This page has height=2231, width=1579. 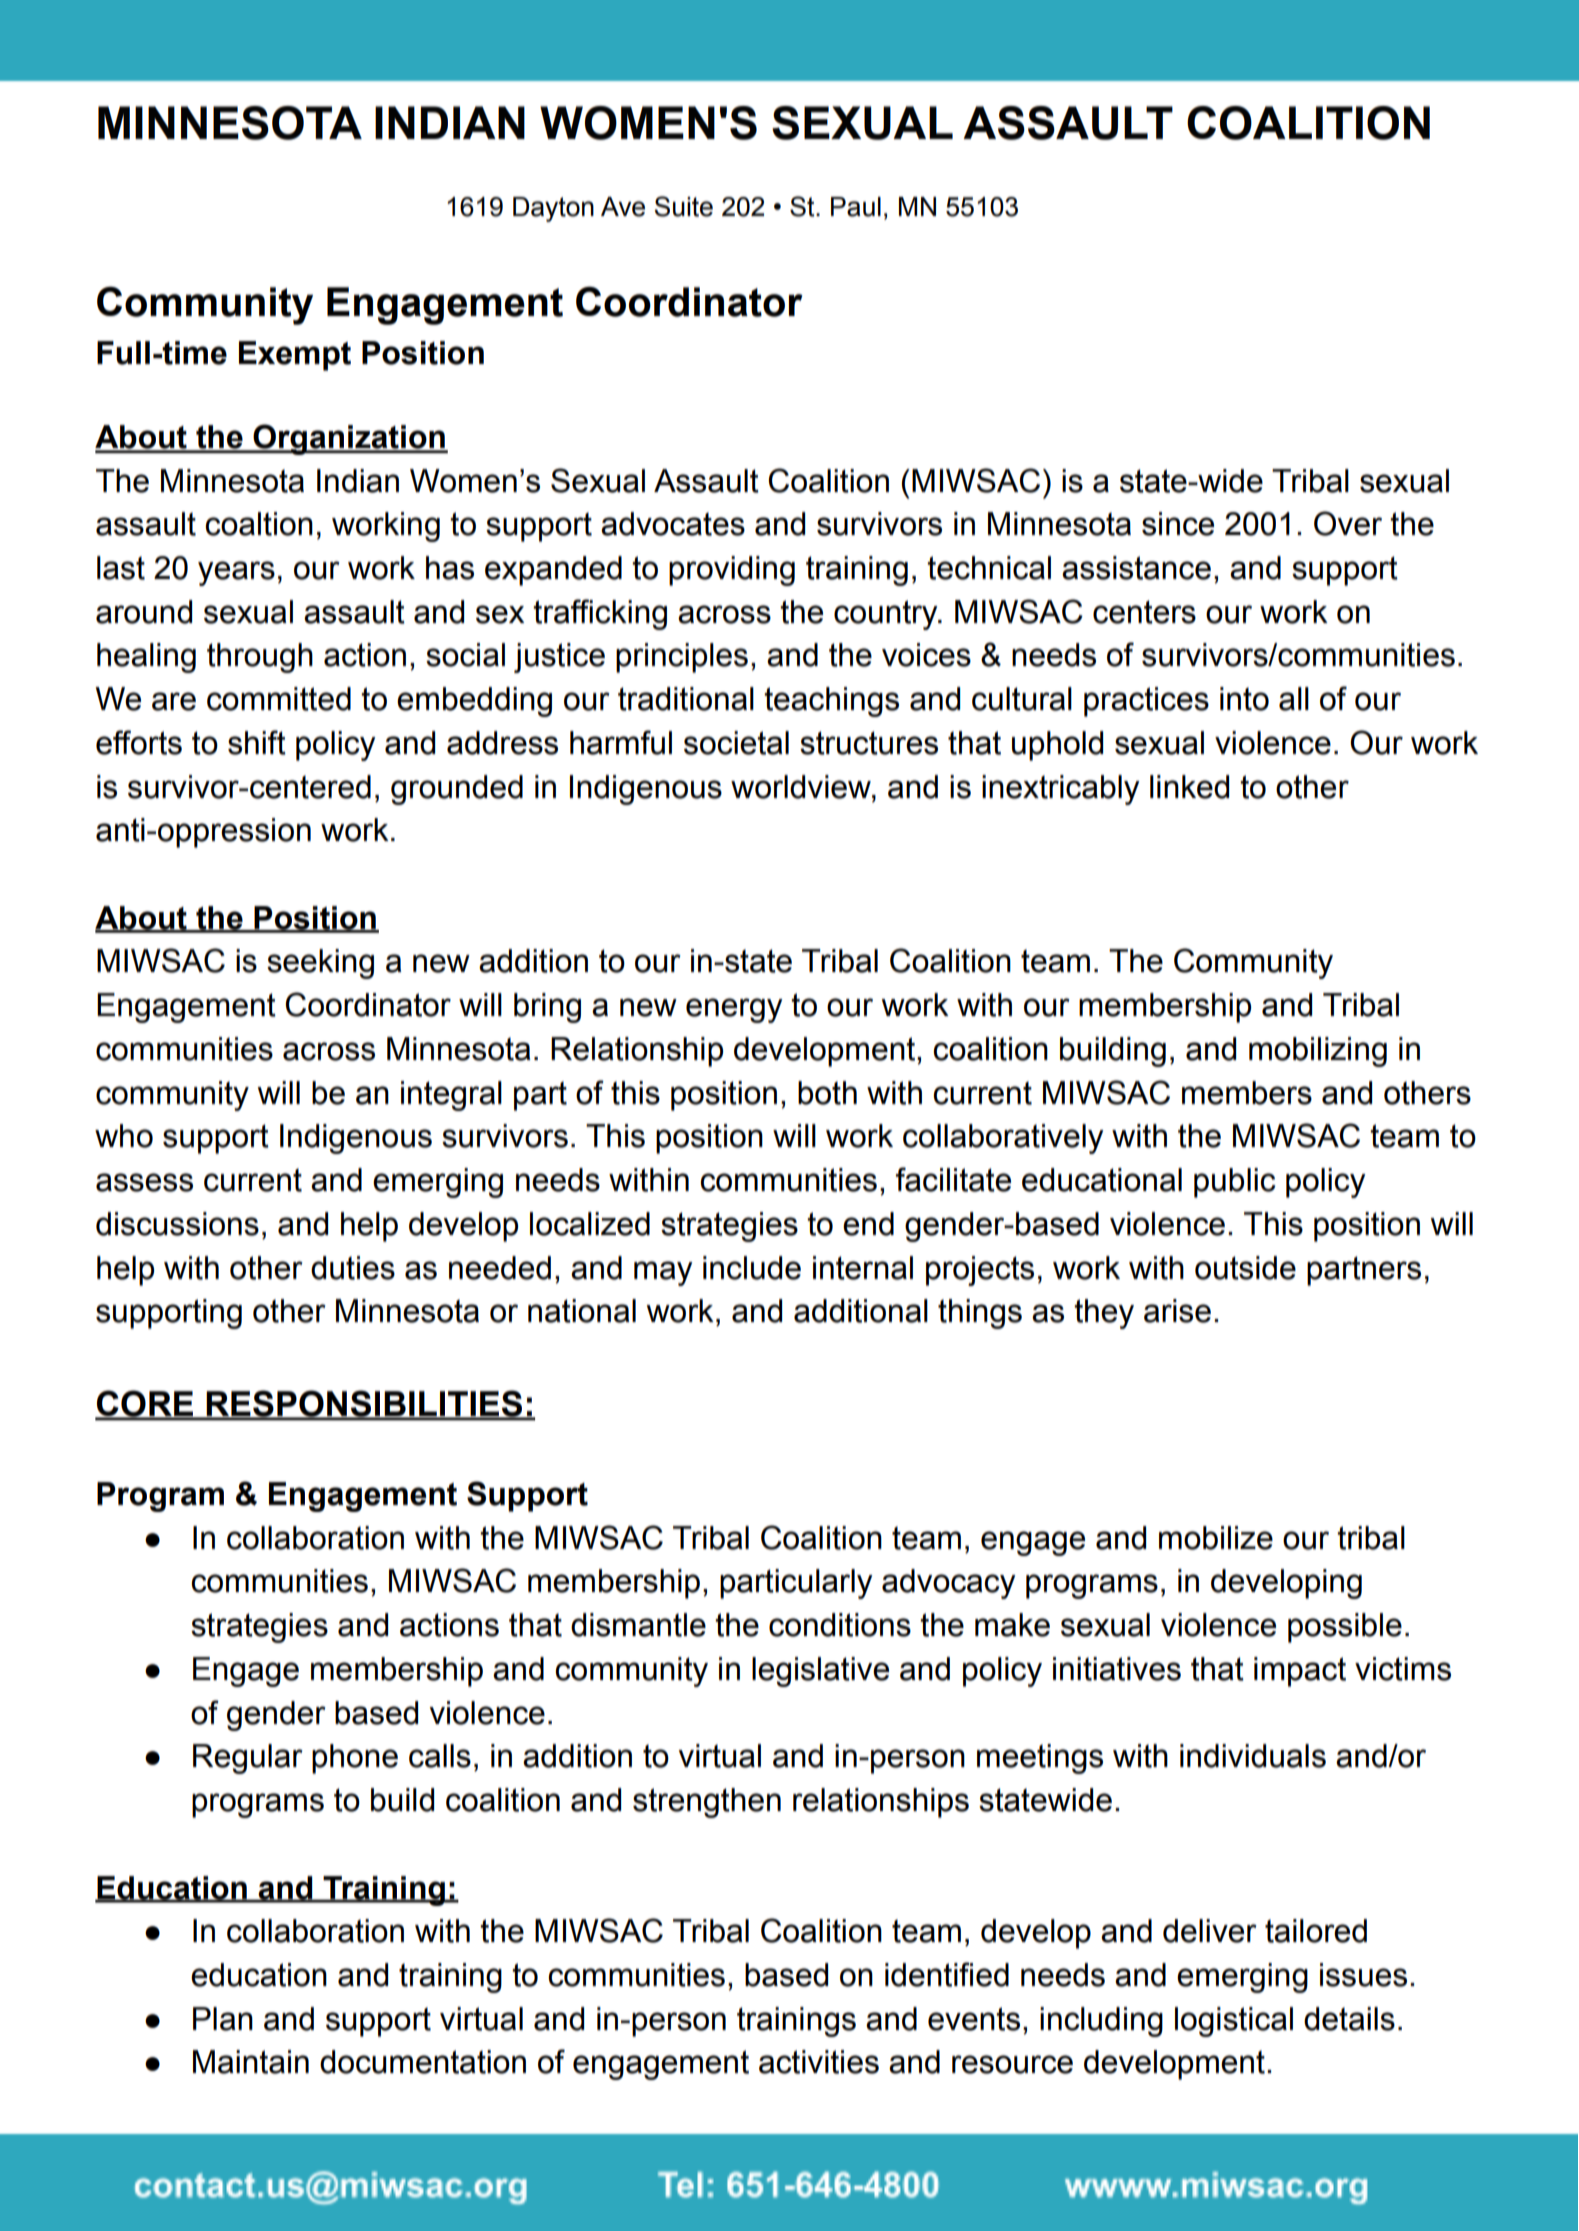 I want to click on Exempt, so click(x=295, y=356).
